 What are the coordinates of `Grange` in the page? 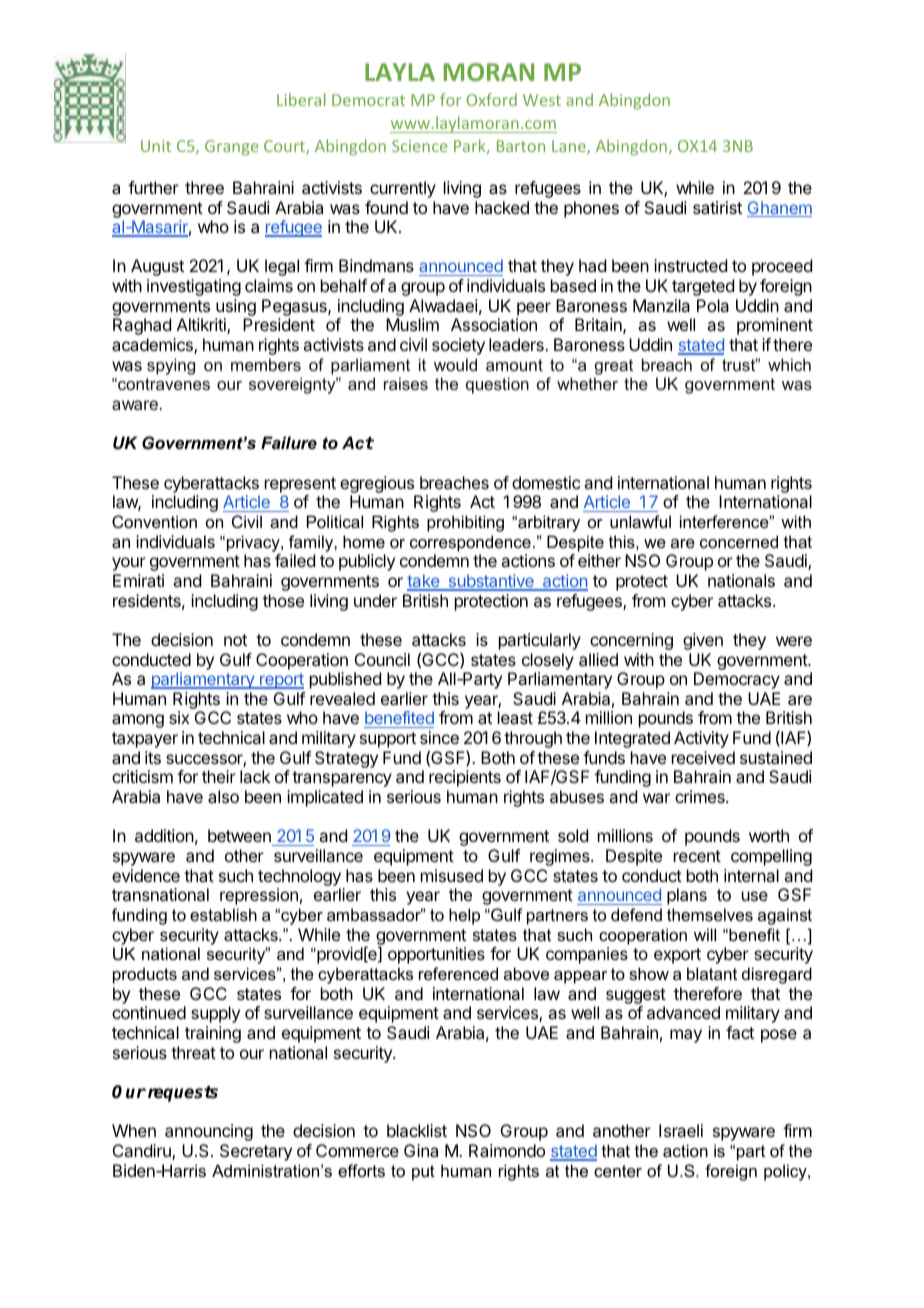 It's located at (231, 147).
